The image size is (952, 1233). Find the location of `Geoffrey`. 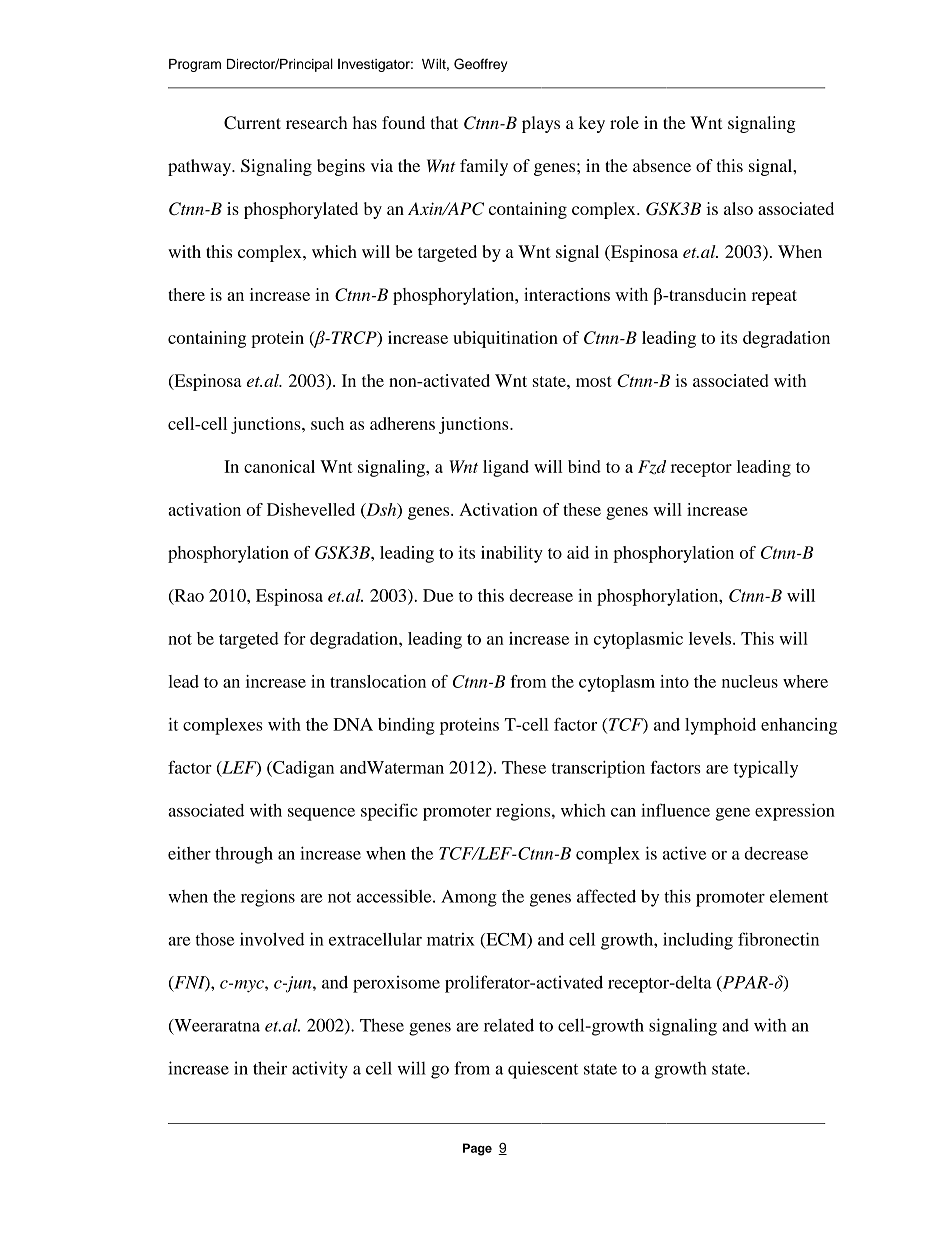

Geoffrey is located at coordinates (480, 65).
